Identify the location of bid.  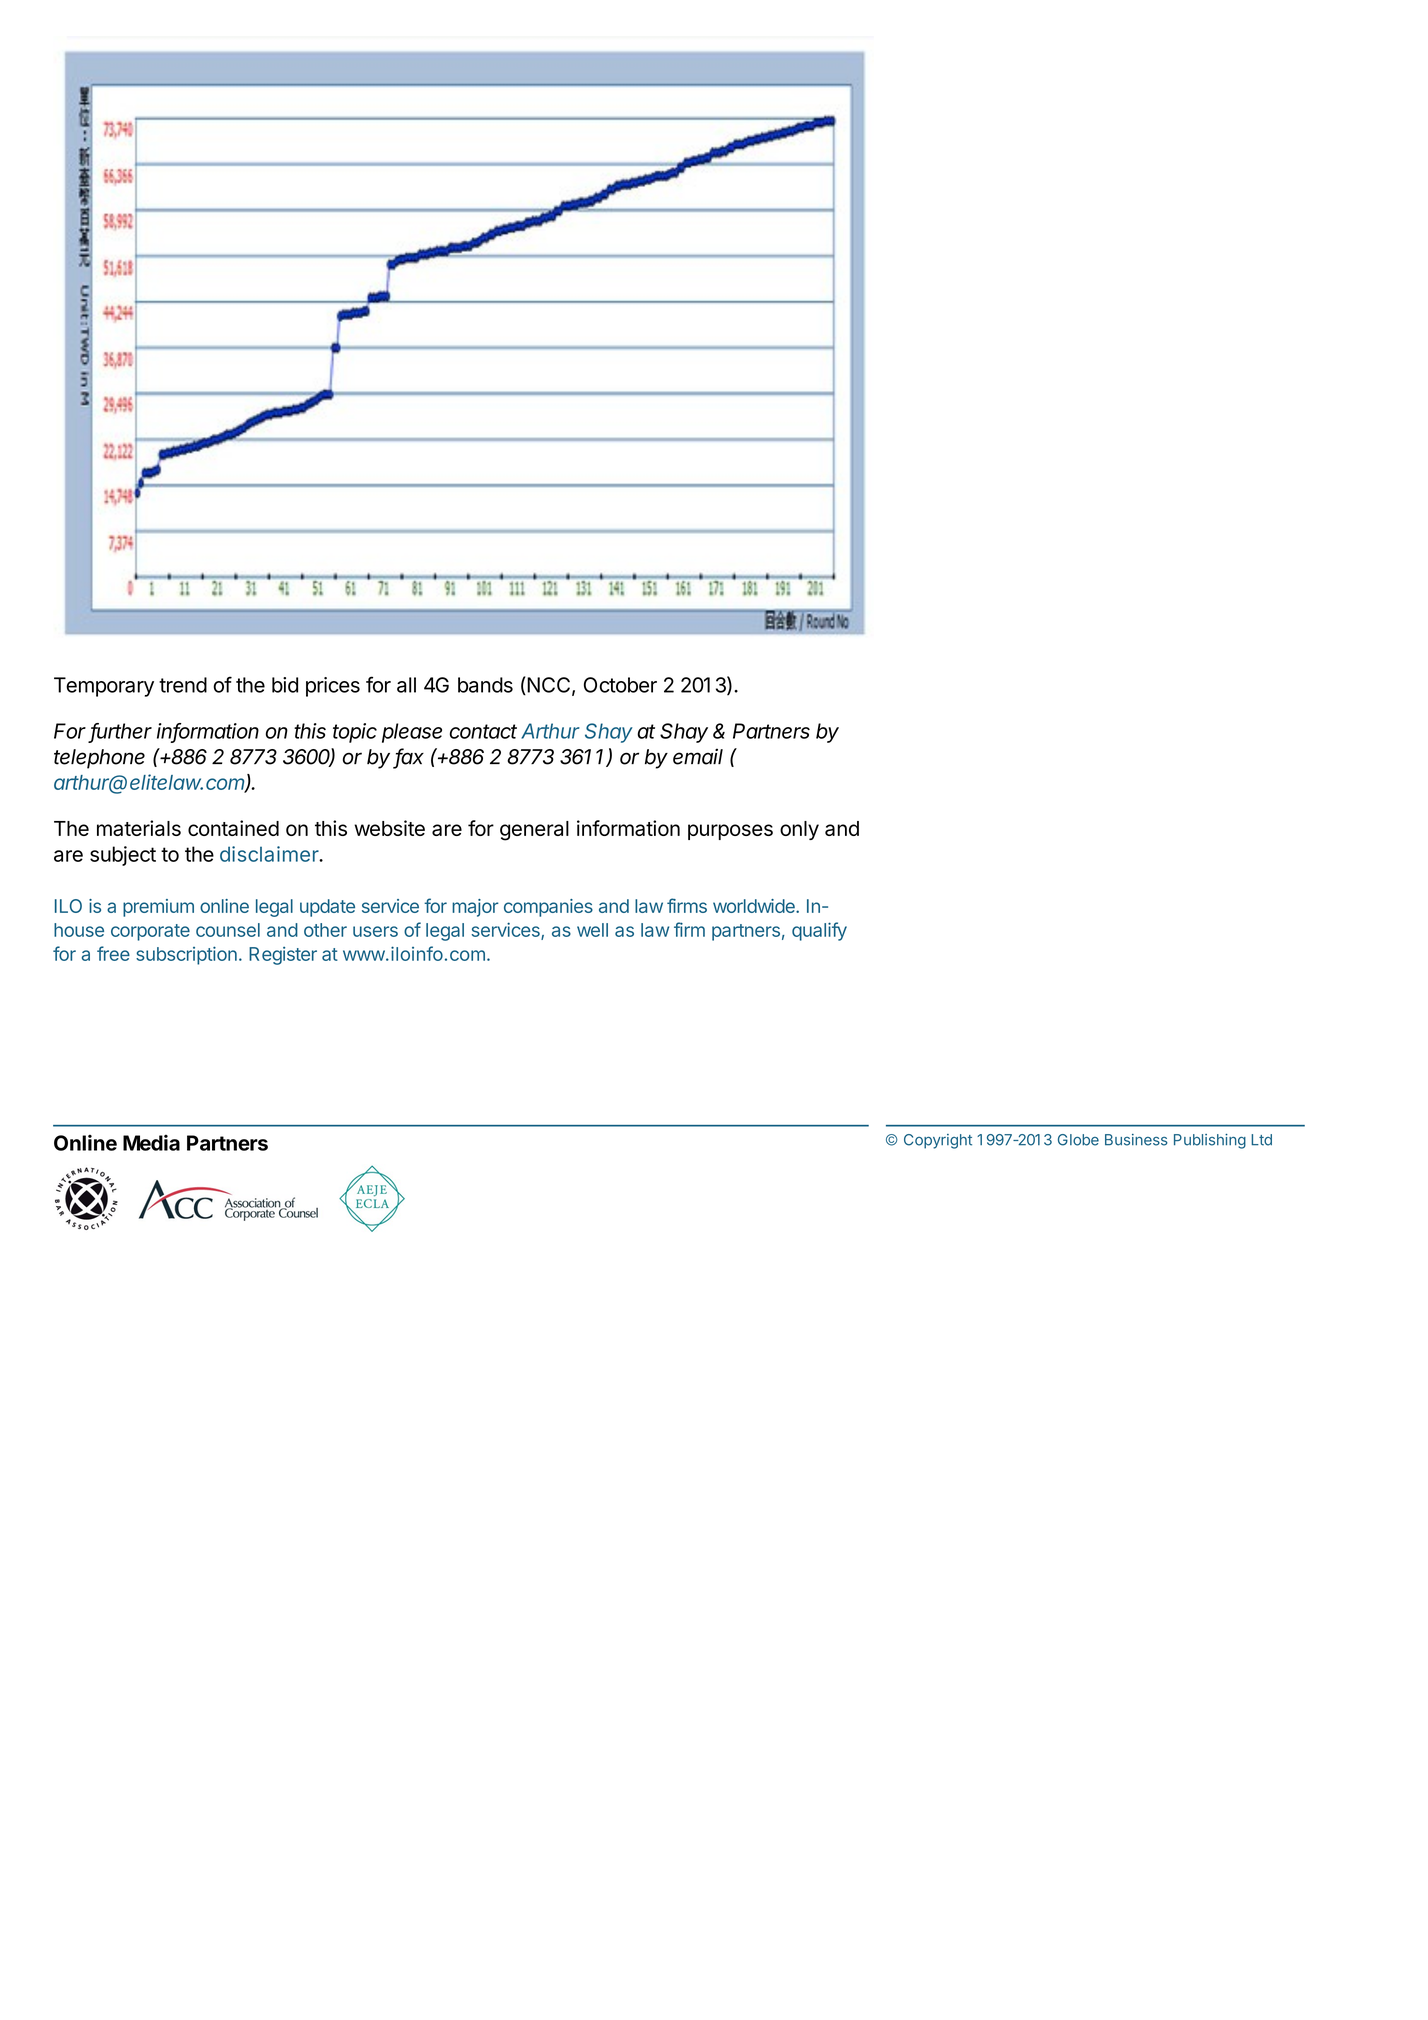
(285, 685).
